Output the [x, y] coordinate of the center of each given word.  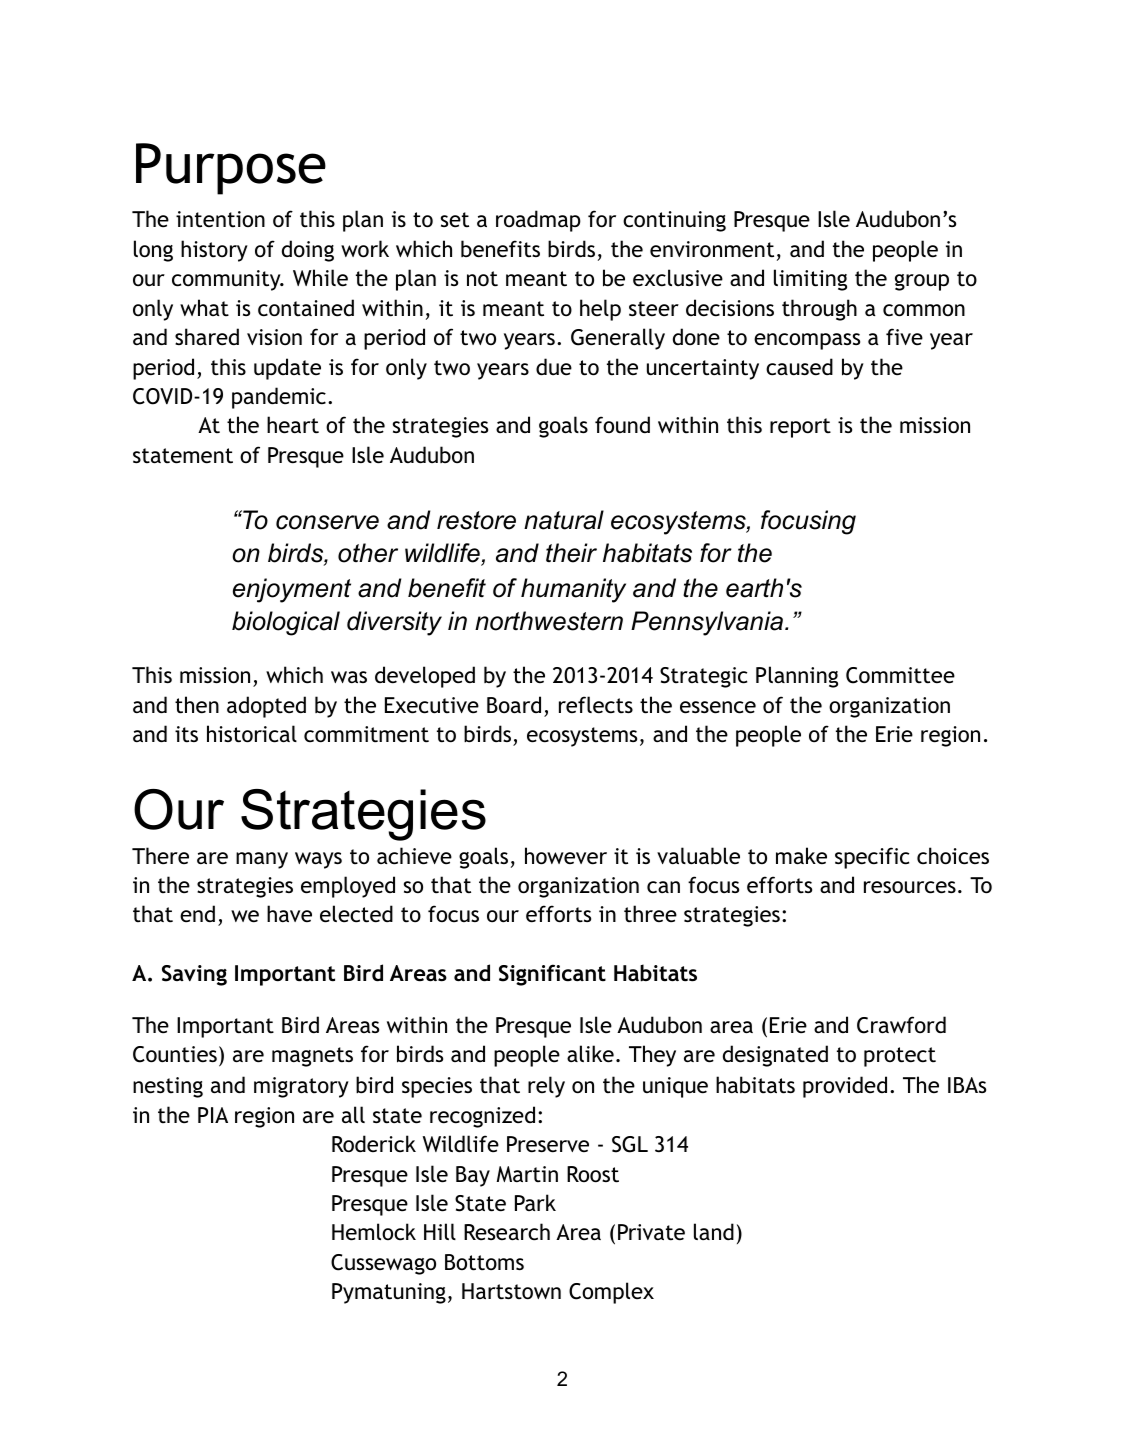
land [714, 1231]
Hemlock [374, 1232]
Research [507, 1232]
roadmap [538, 221]
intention [220, 219]
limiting [810, 280]
